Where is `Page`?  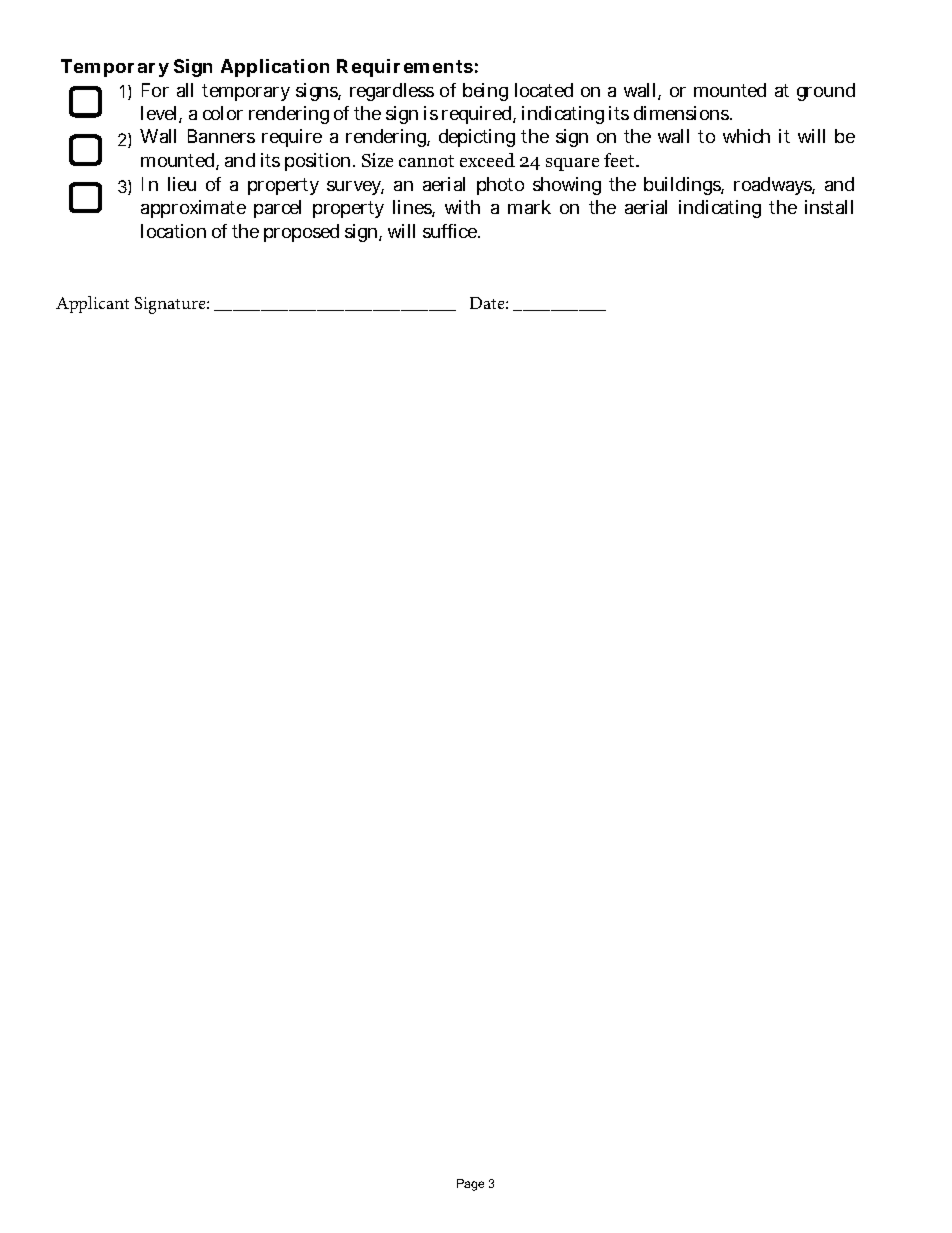
Page is located at coordinates (470, 1185).
